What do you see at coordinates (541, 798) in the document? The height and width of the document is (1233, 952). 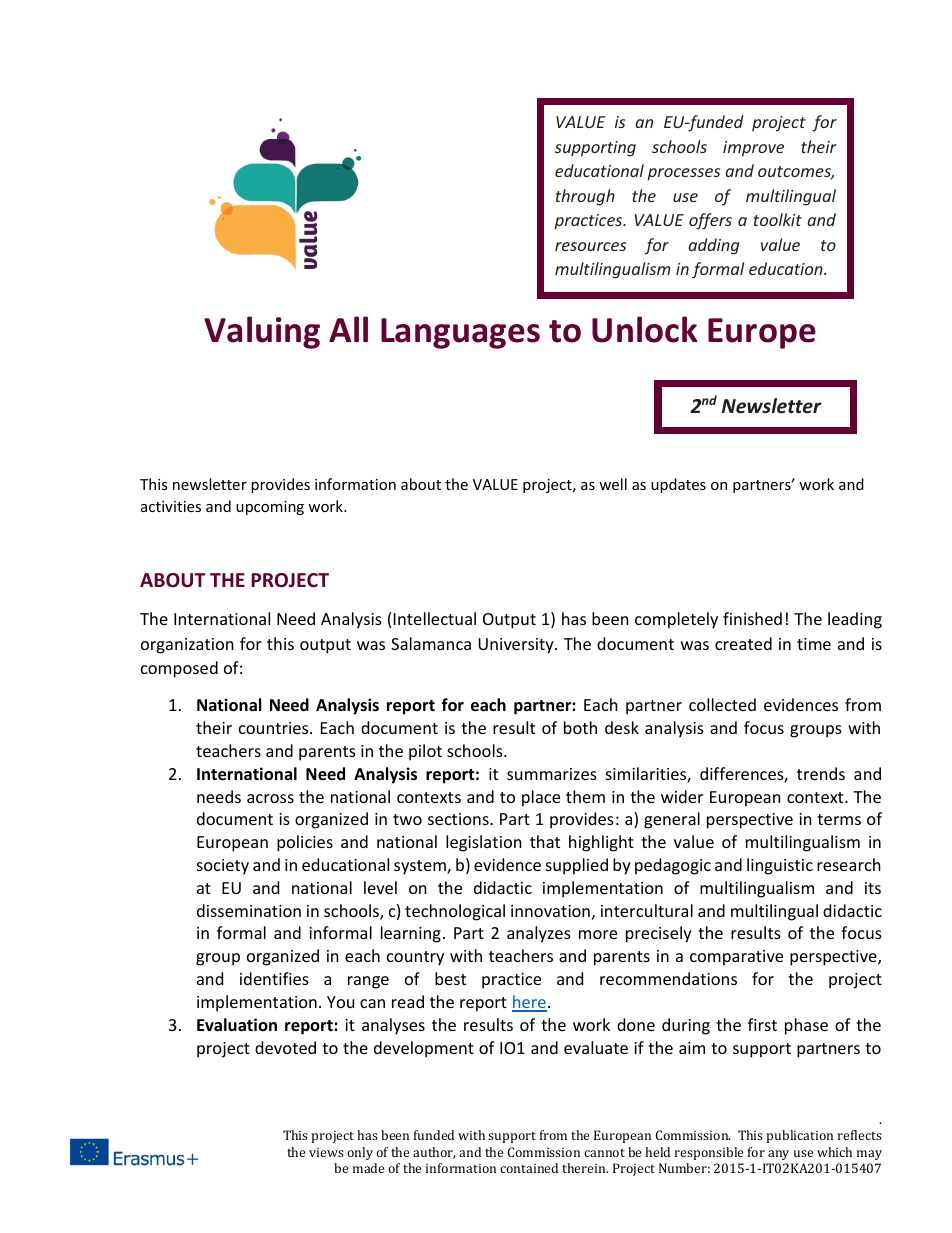 I see `place` at bounding box center [541, 798].
